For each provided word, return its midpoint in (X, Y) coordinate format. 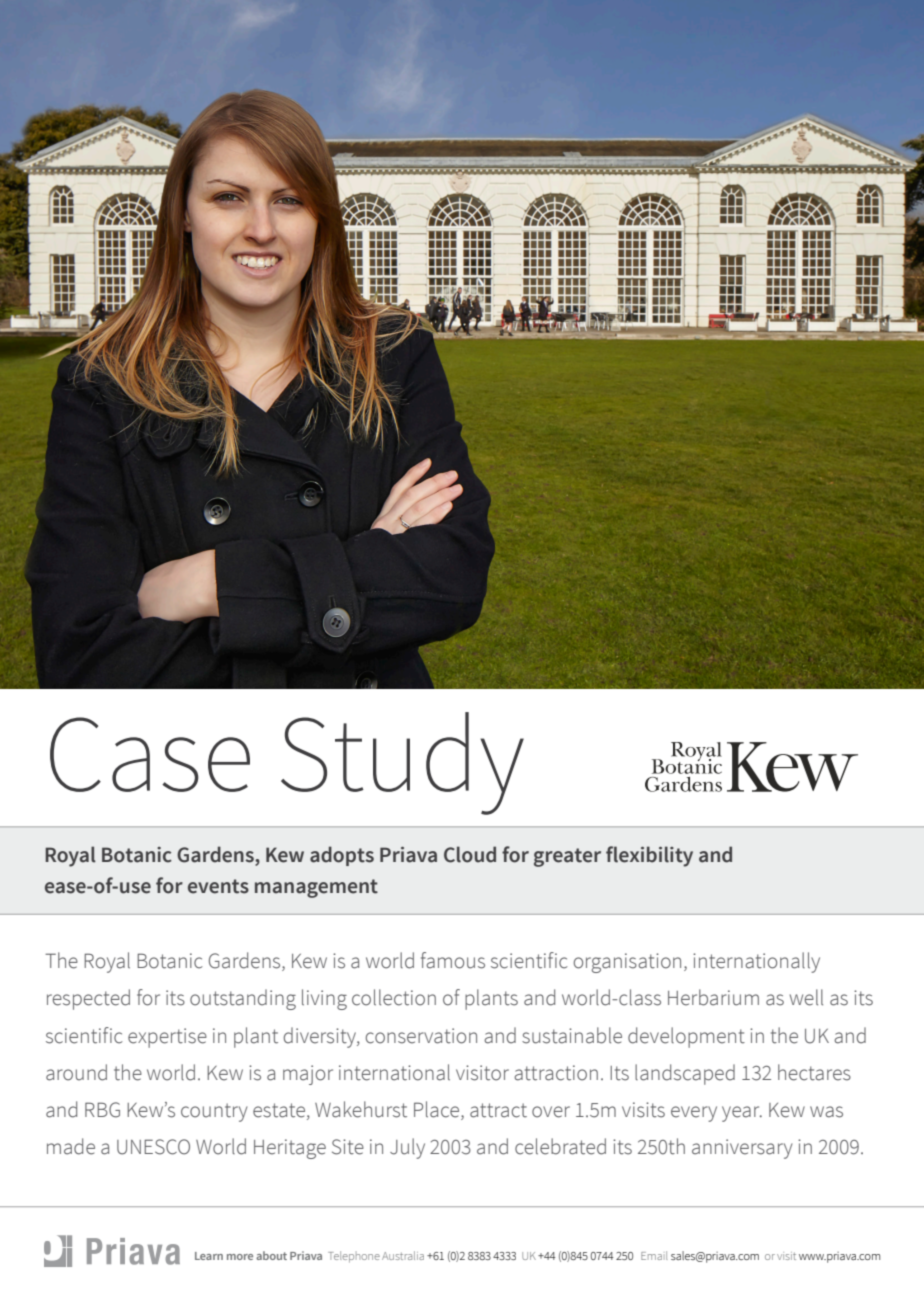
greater (567, 857)
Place (438, 1110)
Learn (209, 1256)
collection (394, 997)
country (214, 1112)
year (742, 1114)
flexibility (649, 856)
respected (88, 999)
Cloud (470, 854)
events (218, 886)
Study (402, 763)
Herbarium (713, 997)
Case (150, 754)
